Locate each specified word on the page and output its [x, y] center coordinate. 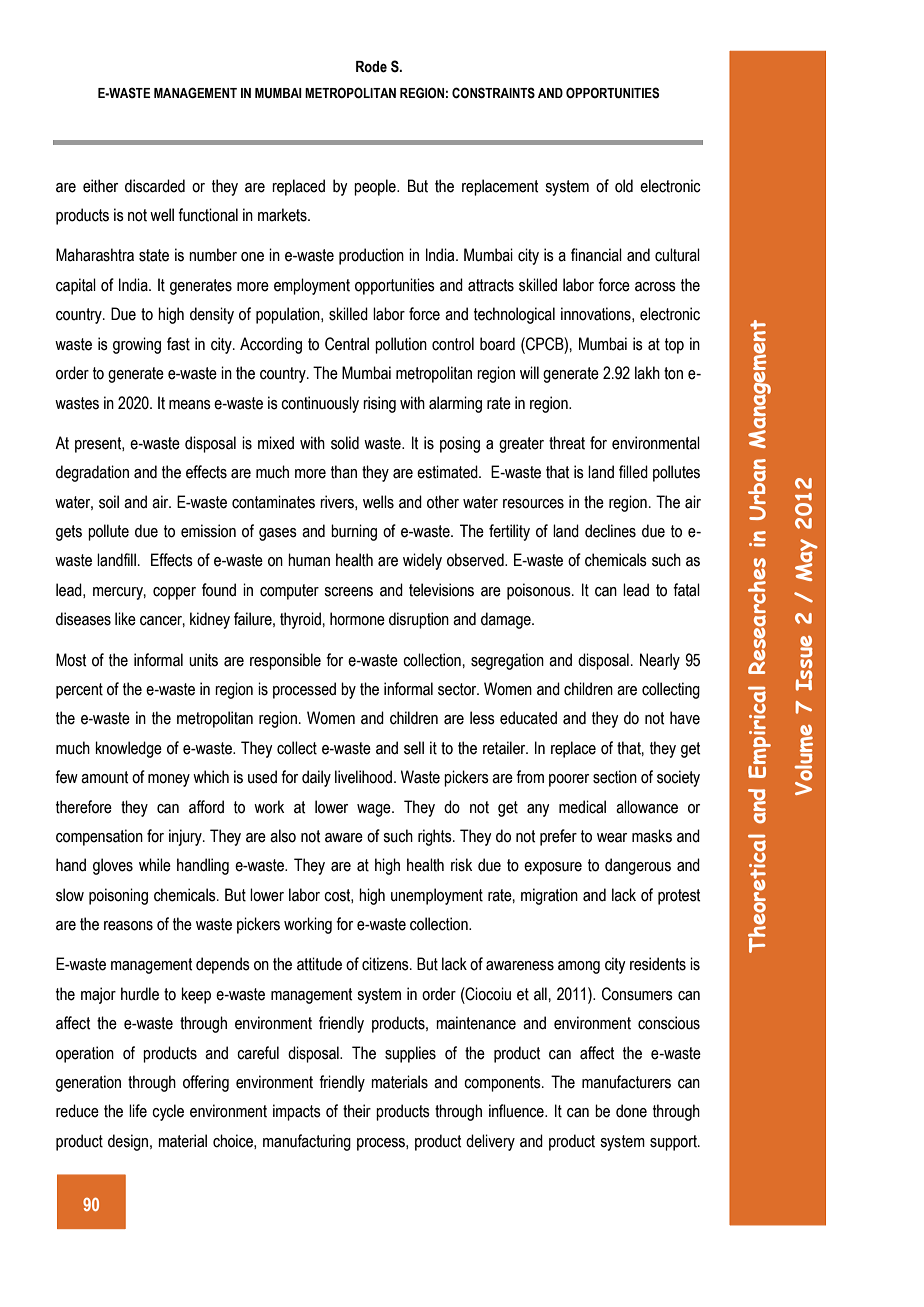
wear [612, 838]
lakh [647, 373]
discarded [155, 186]
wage [375, 810]
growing [137, 345]
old [624, 186]
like [125, 619]
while [155, 865]
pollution [401, 345]
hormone [357, 619]
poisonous [540, 591]
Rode [371, 67]
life [138, 1111]
